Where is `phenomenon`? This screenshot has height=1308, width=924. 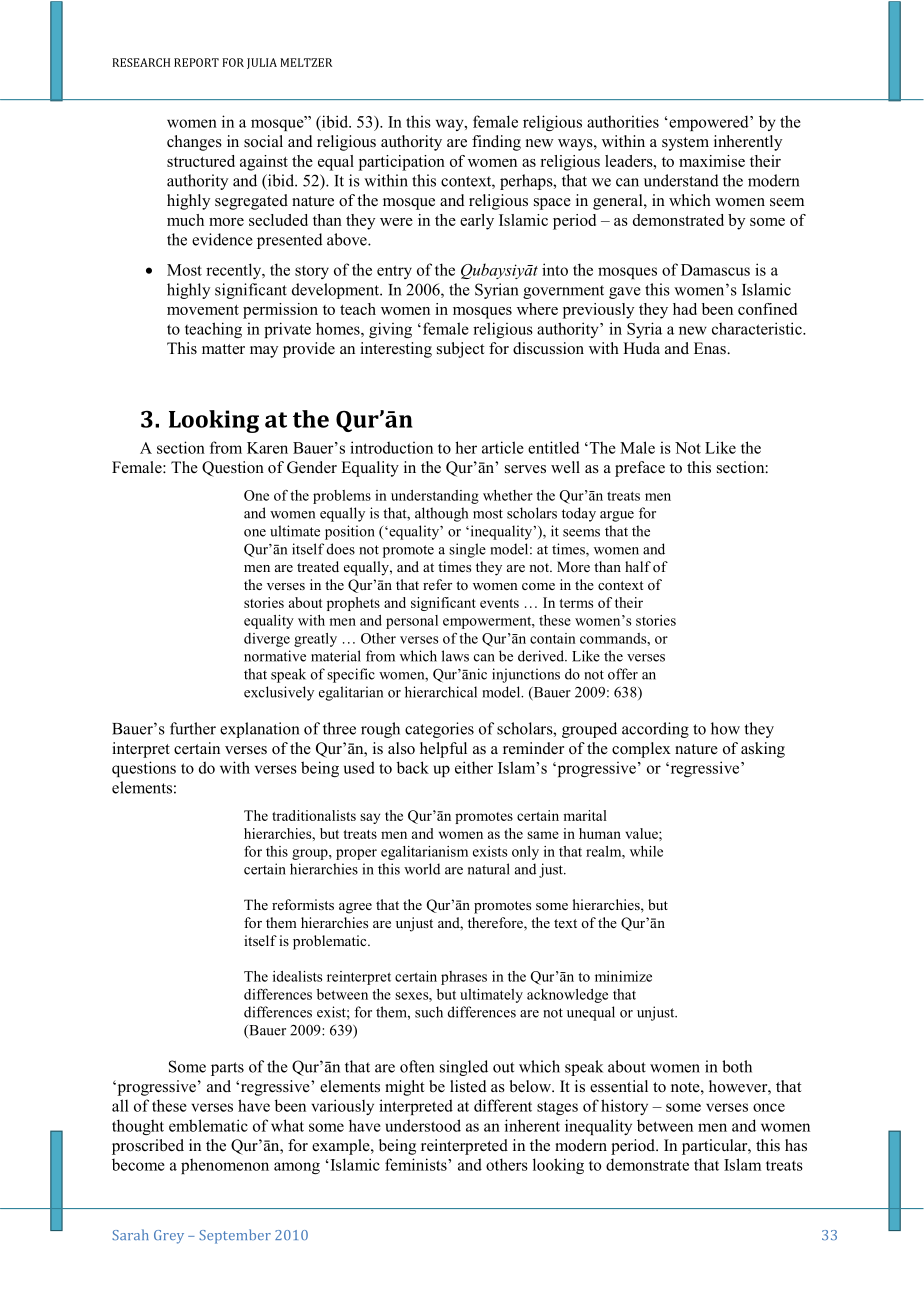 phenomenon is located at coordinates (225, 1166).
